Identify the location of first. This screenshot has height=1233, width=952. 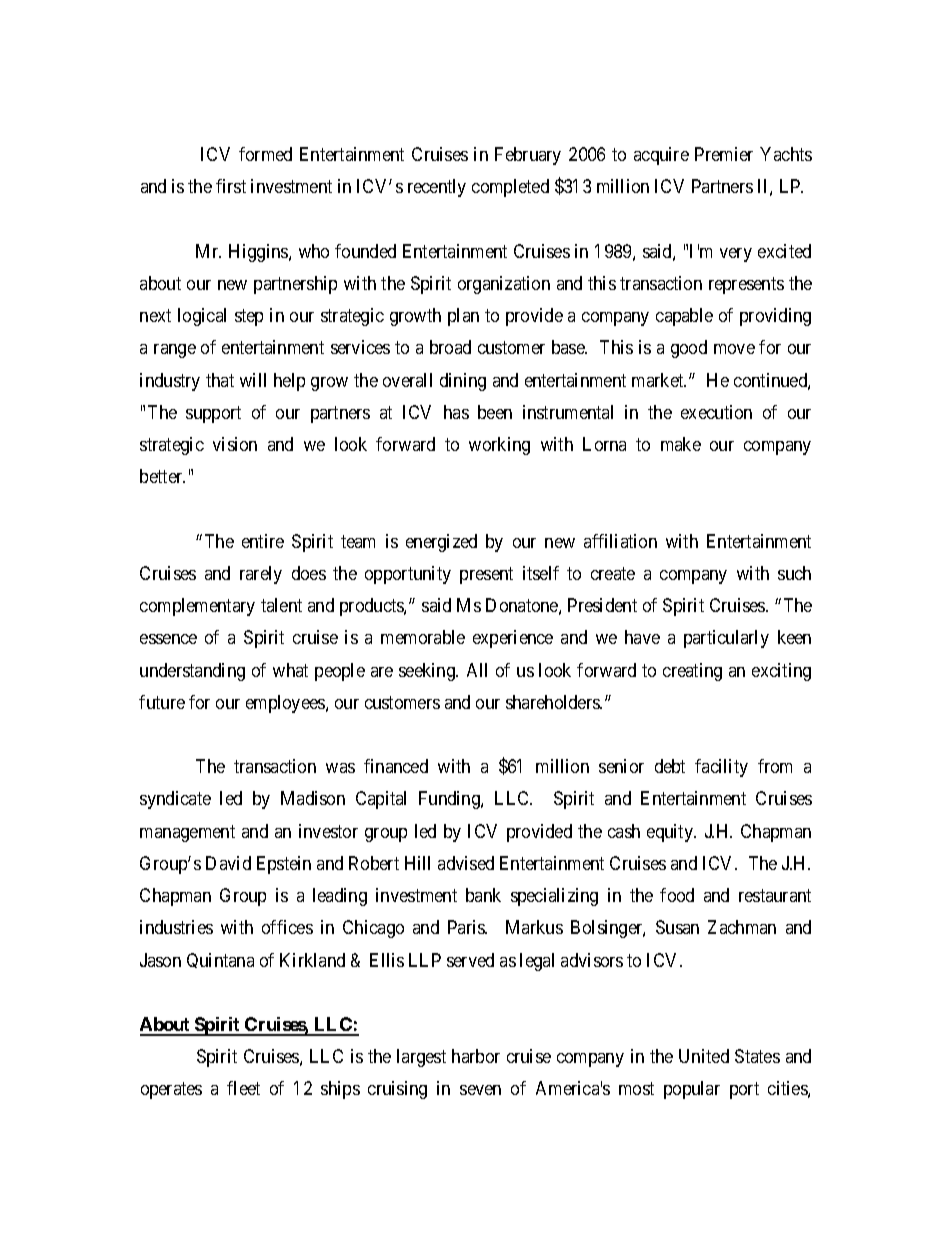
(231, 186).
